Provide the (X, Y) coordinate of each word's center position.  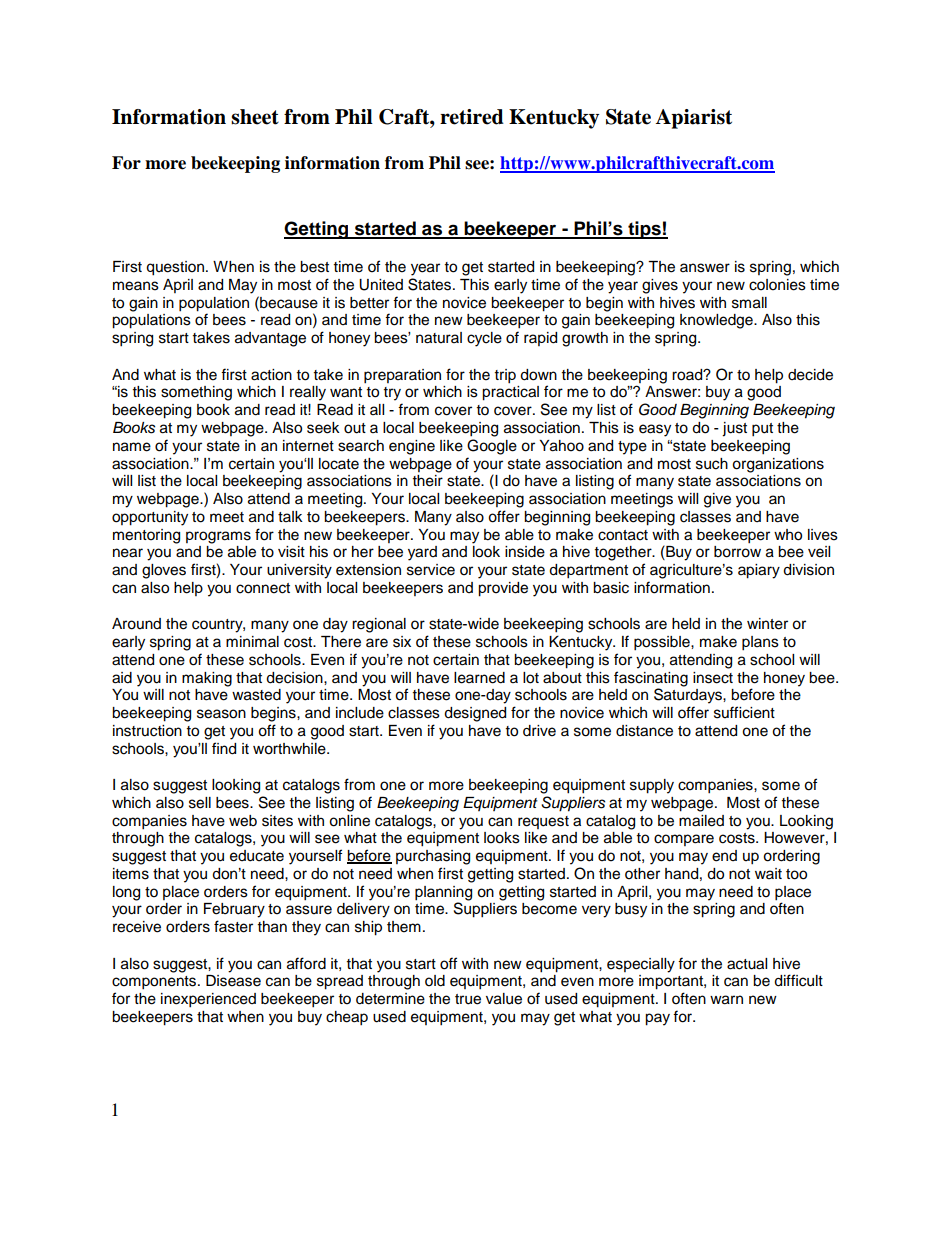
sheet (255, 117)
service (431, 570)
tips (644, 230)
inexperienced (208, 1000)
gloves (164, 571)
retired (472, 117)
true (468, 999)
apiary (759, 571)
